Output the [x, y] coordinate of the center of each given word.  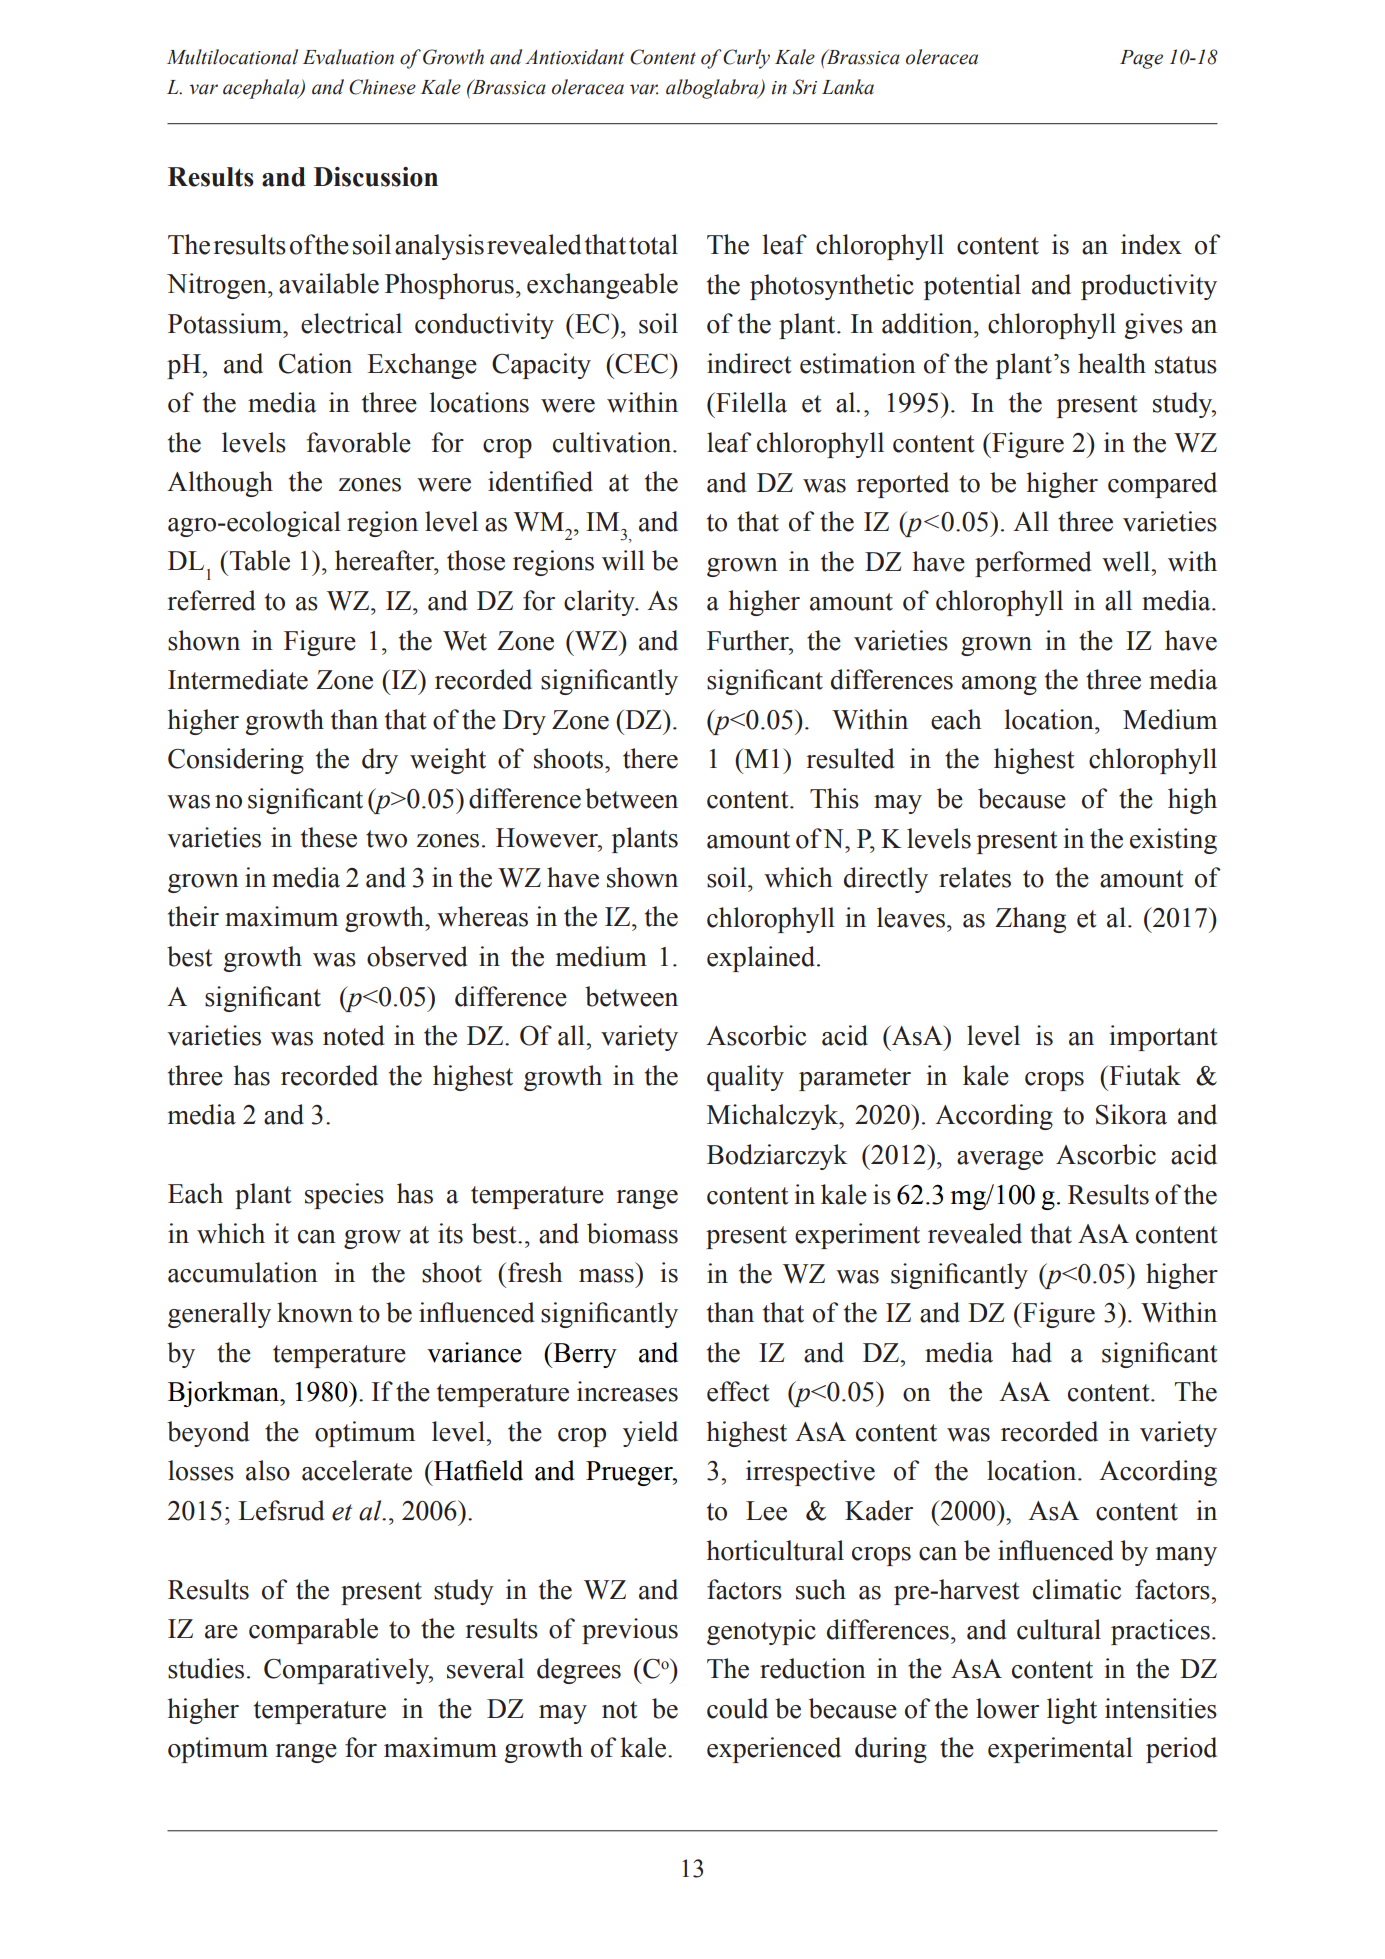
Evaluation [348, 57]
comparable [313, 1631]
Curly [746, 59]
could [737, 1708]
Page [1141, 59]
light [1072, 1711]
